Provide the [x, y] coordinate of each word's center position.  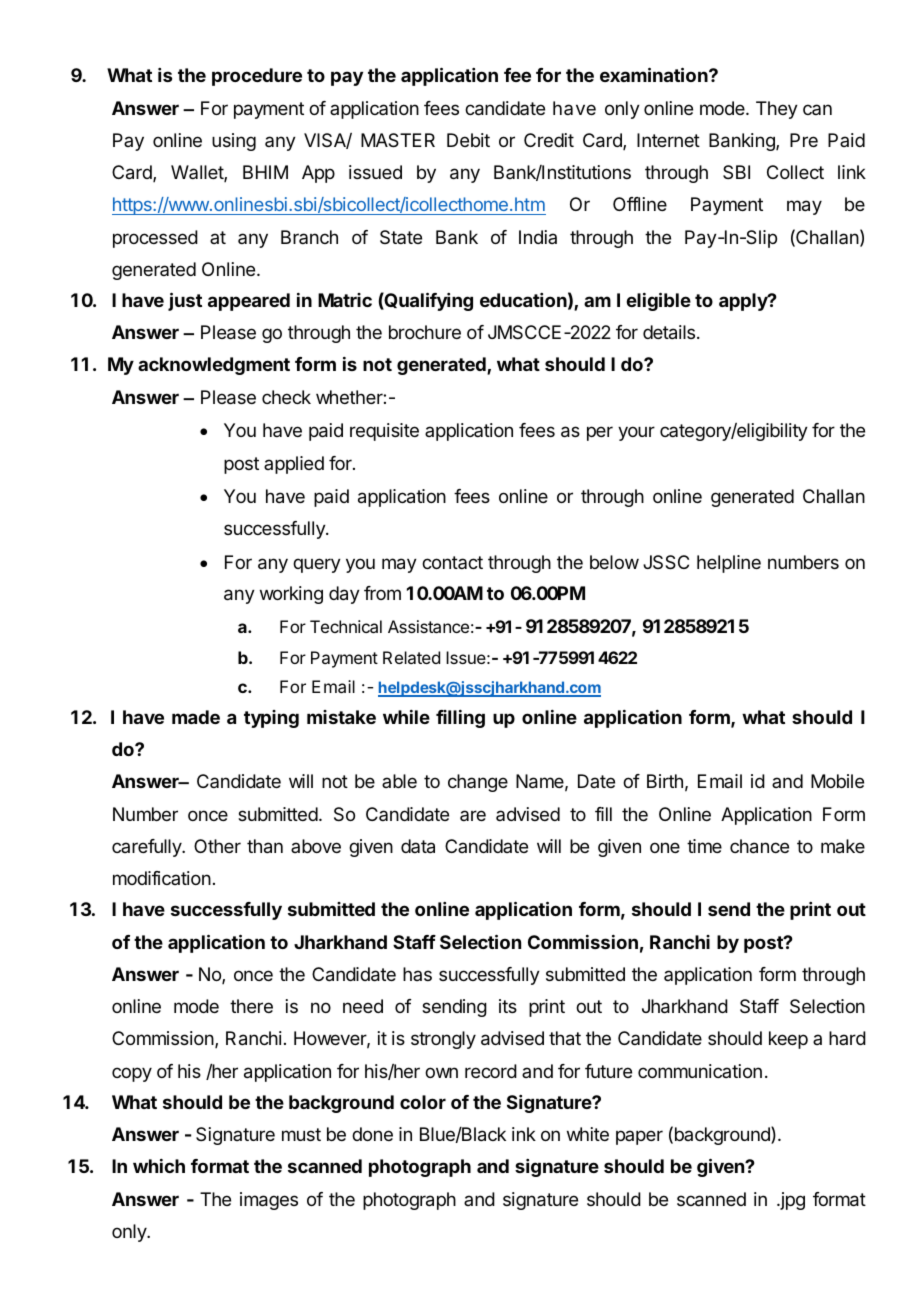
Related [411, 657]
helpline [729, 564]
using [234, 142]
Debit [468, 140]
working [291, 595]
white [588, 1134]
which [159, 1166]
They [777, 110]
